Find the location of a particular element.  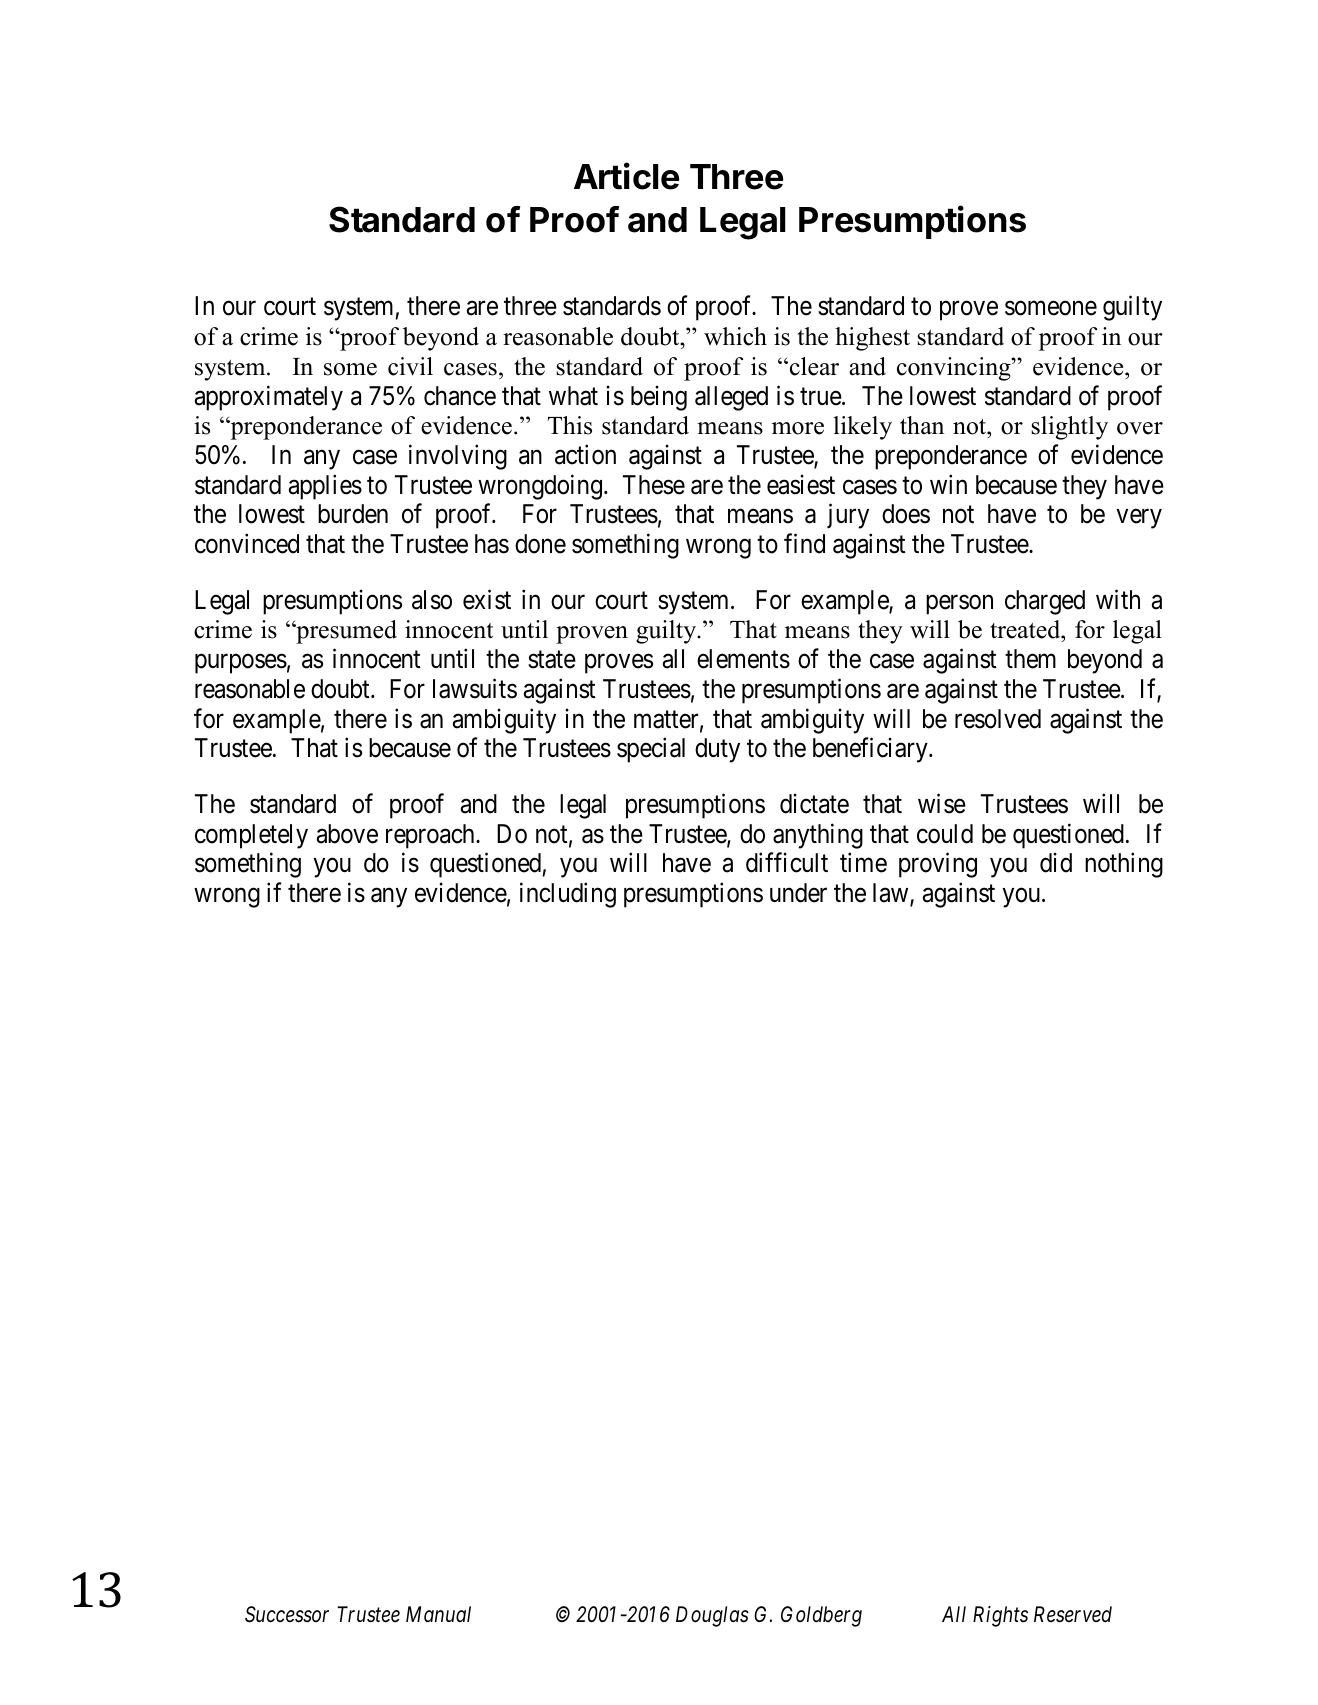

presumed is located at coordinates (345, 632).
